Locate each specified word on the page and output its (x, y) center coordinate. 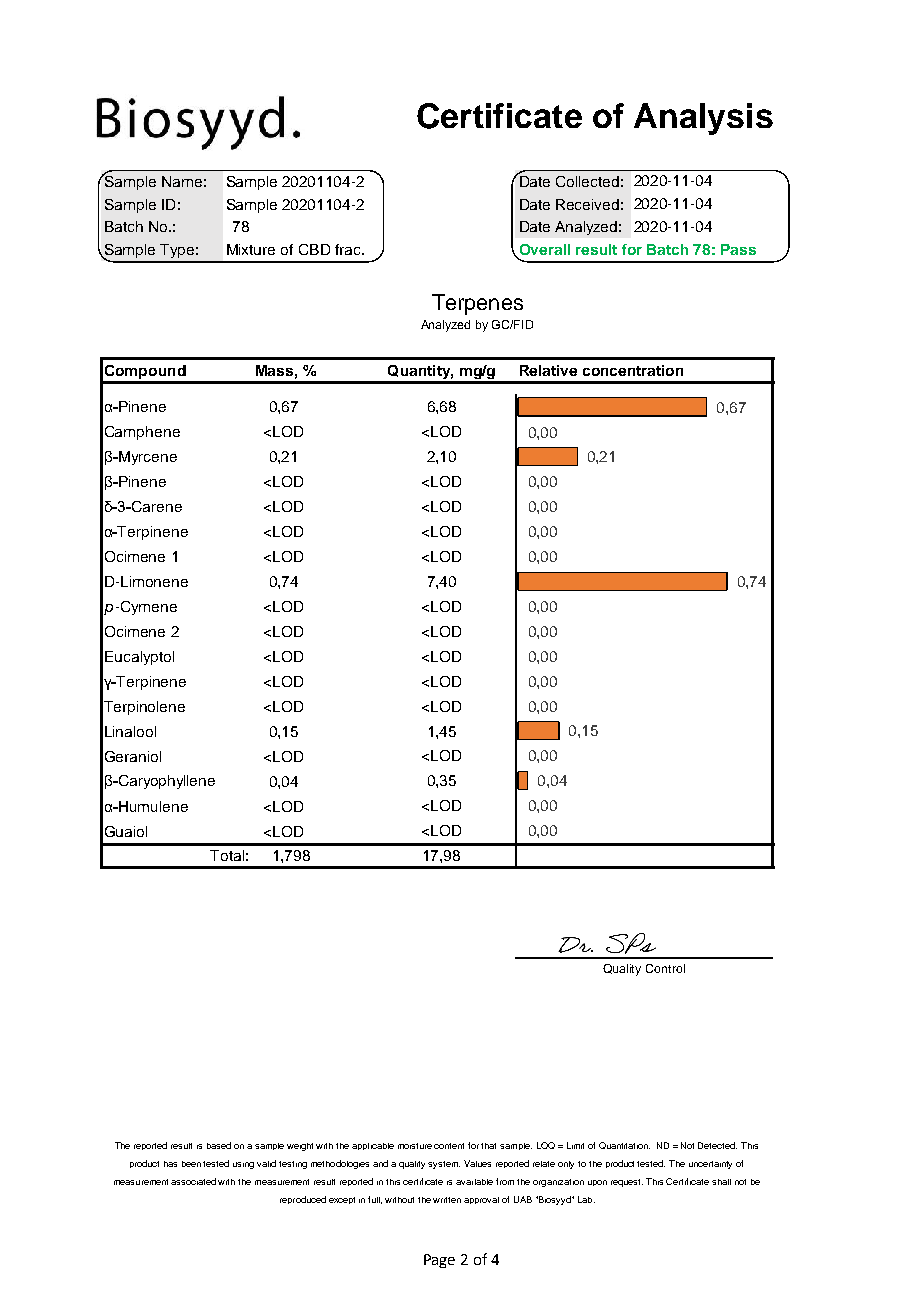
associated (193, 1181)
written (447, 1200)
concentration (633, 370)
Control (665, 968)
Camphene (142, 433)
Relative (548, 370)
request (627, 1183)
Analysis (703, 119)
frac (349, 249)
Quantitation (624, 1145)
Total (227, 855)
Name (182, 181)
